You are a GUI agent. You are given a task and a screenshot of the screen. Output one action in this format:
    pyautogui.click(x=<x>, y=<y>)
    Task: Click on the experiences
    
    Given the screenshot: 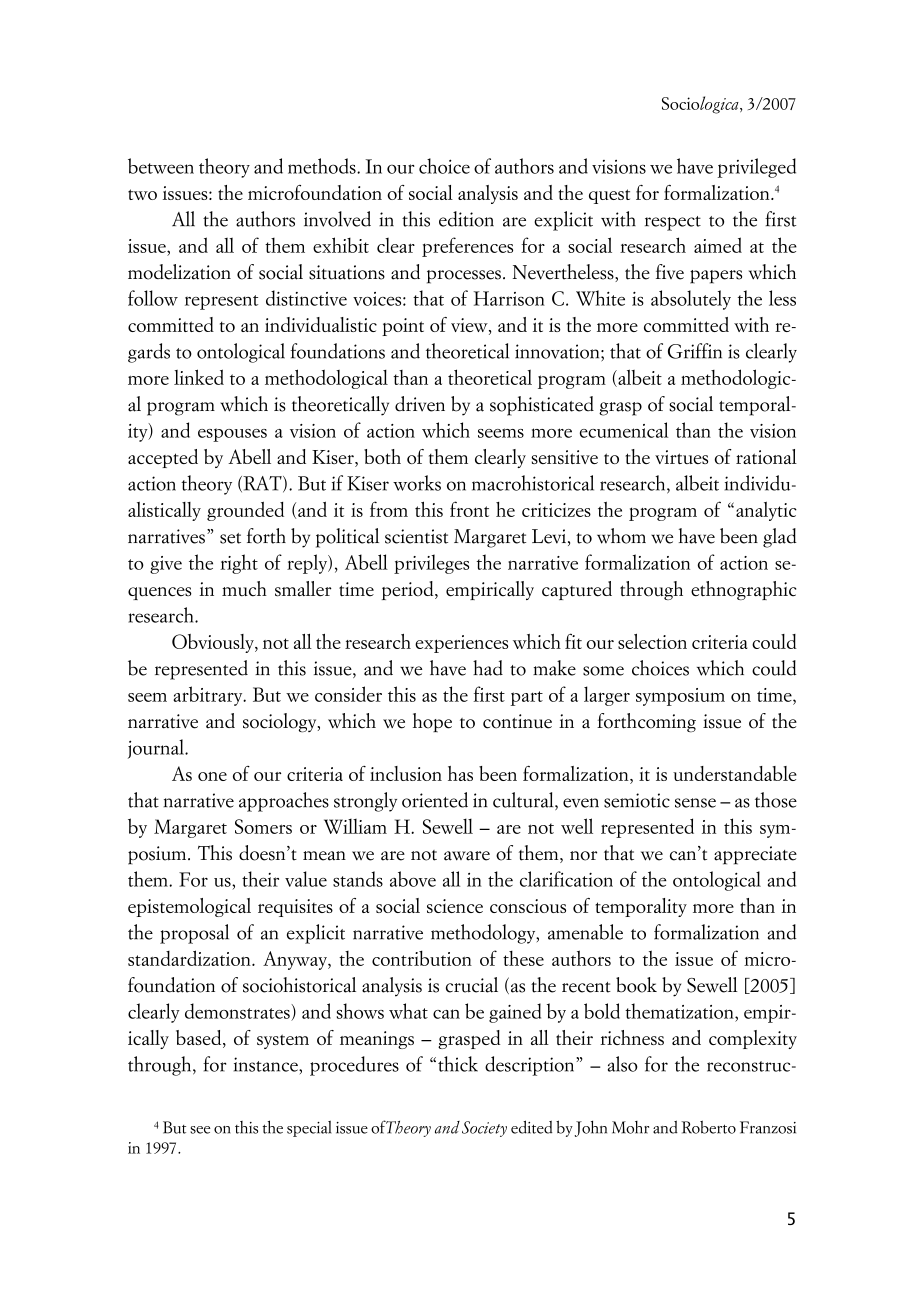 What is the action you would take?
    pyautogui.click(x=461, y=644)
